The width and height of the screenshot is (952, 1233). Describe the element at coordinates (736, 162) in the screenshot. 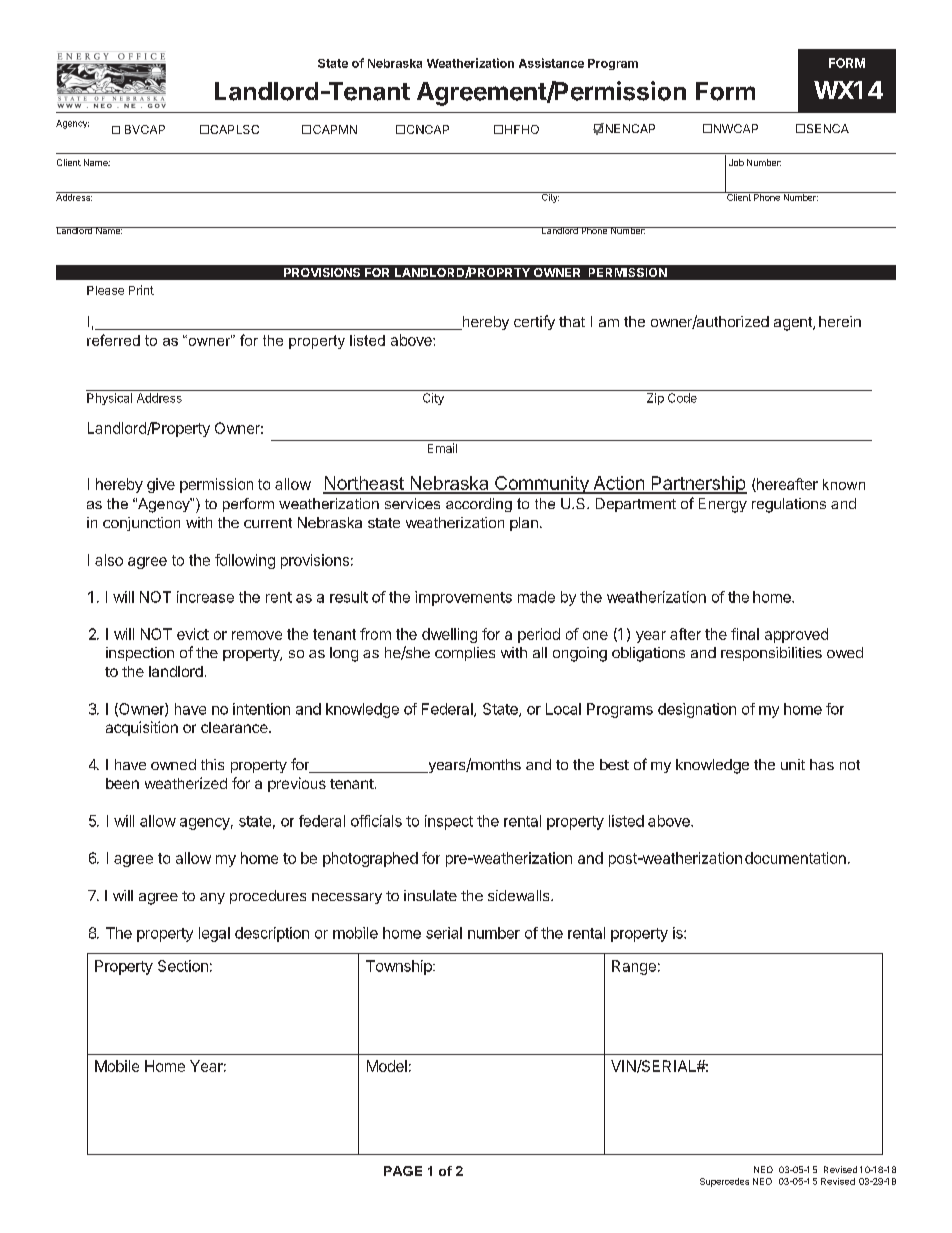

I see `Job` at that location.
